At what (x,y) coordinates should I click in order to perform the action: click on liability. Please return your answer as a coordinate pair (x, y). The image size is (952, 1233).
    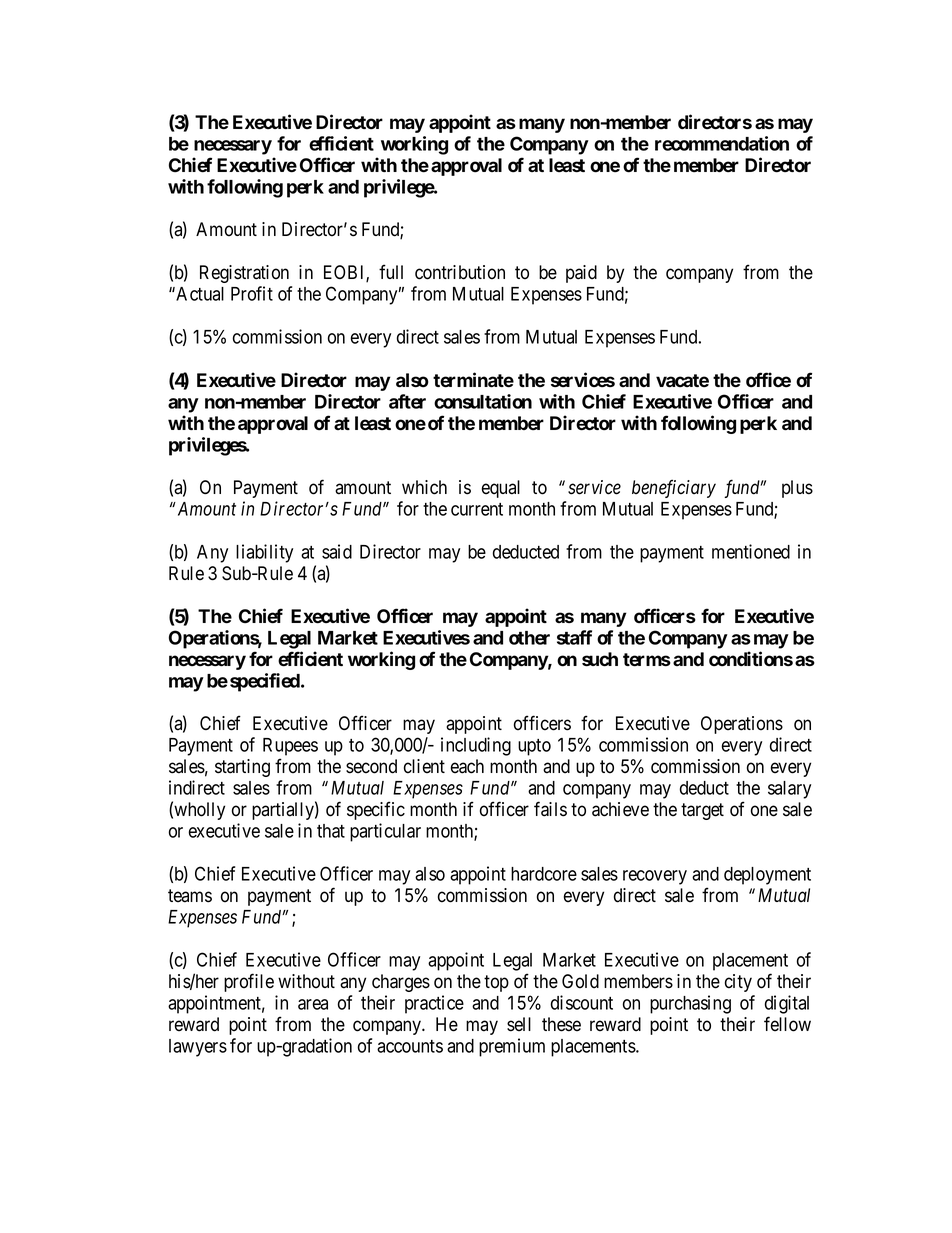
    Looking at the image, I should click on (264, 553).
